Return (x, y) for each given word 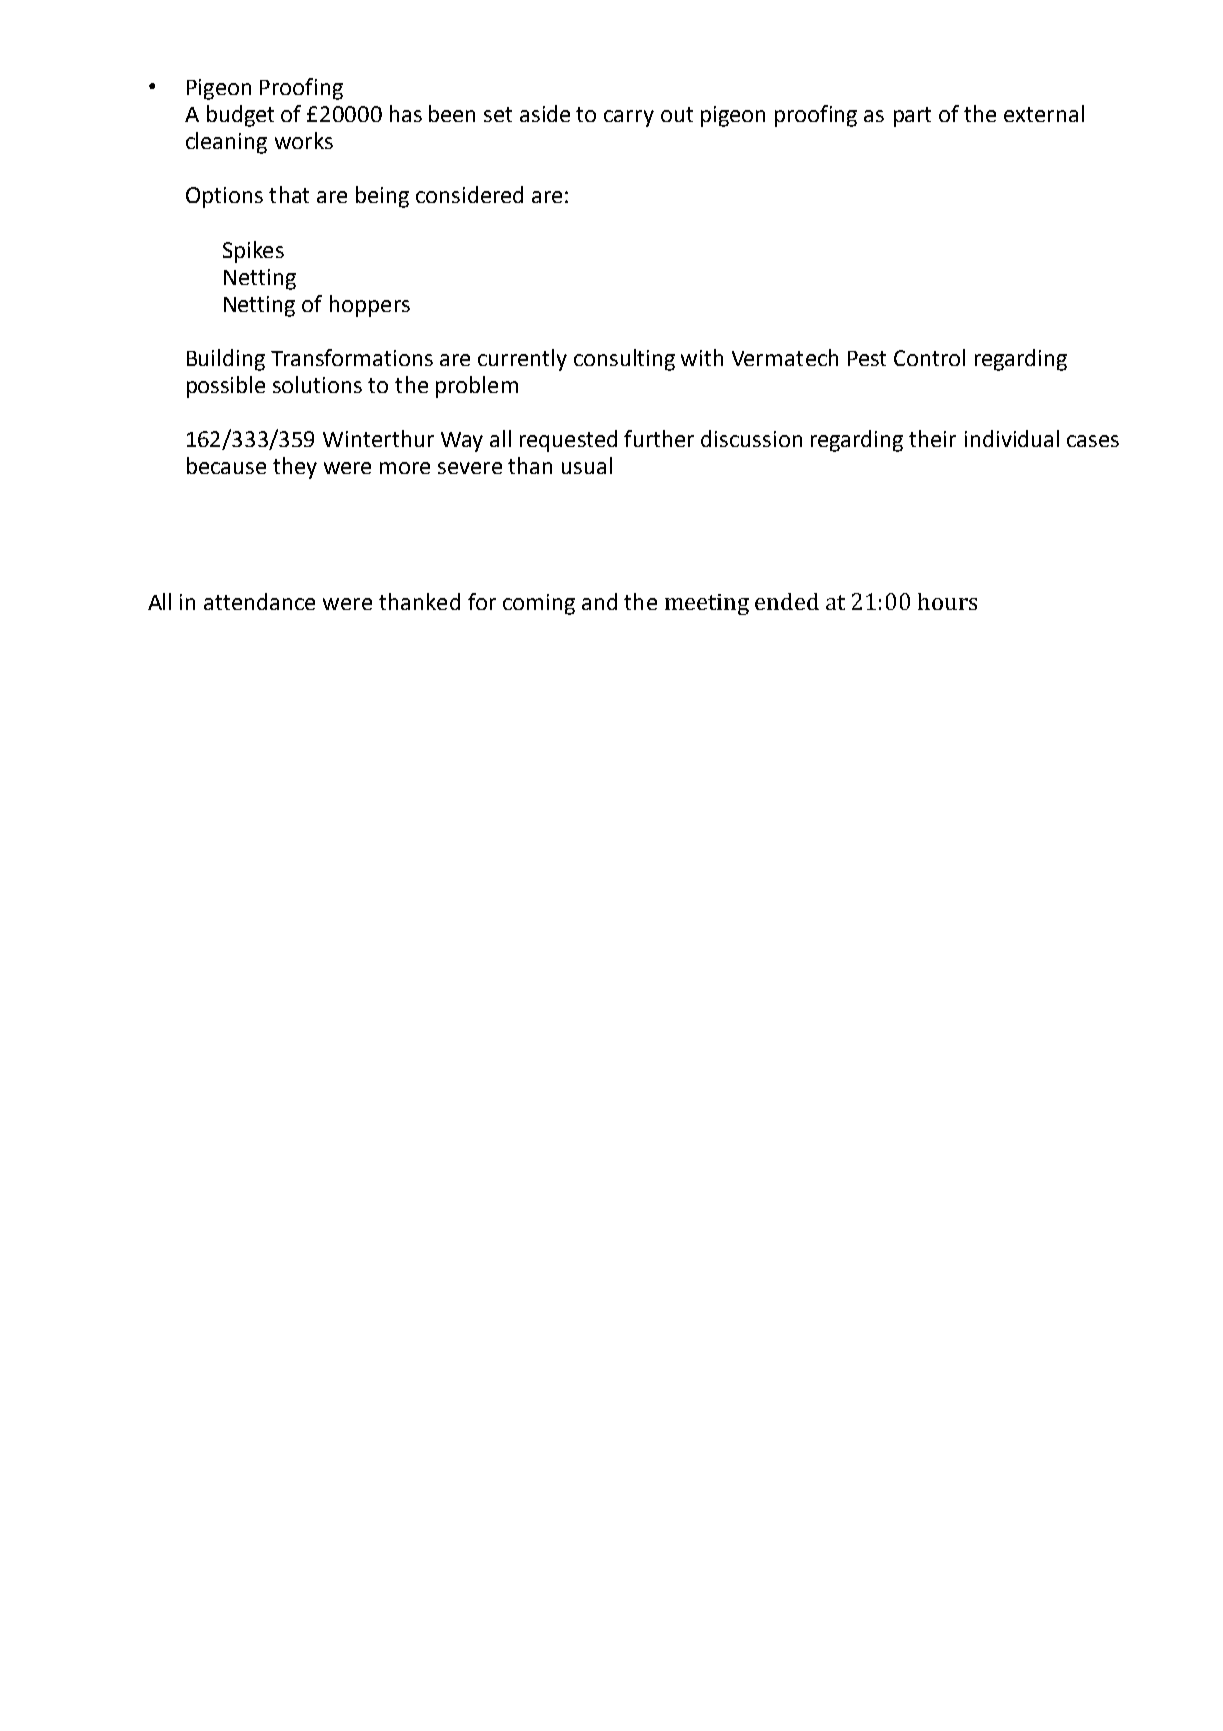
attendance (259, 601)
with (702, 357)
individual (1012, 438)
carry (629, 118)
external (1044, 113)
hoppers (370, 306)
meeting (707, 604)
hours (947, 601)
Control (929, 357)
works (304, 140)
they (295, 468)
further (659, 438)
